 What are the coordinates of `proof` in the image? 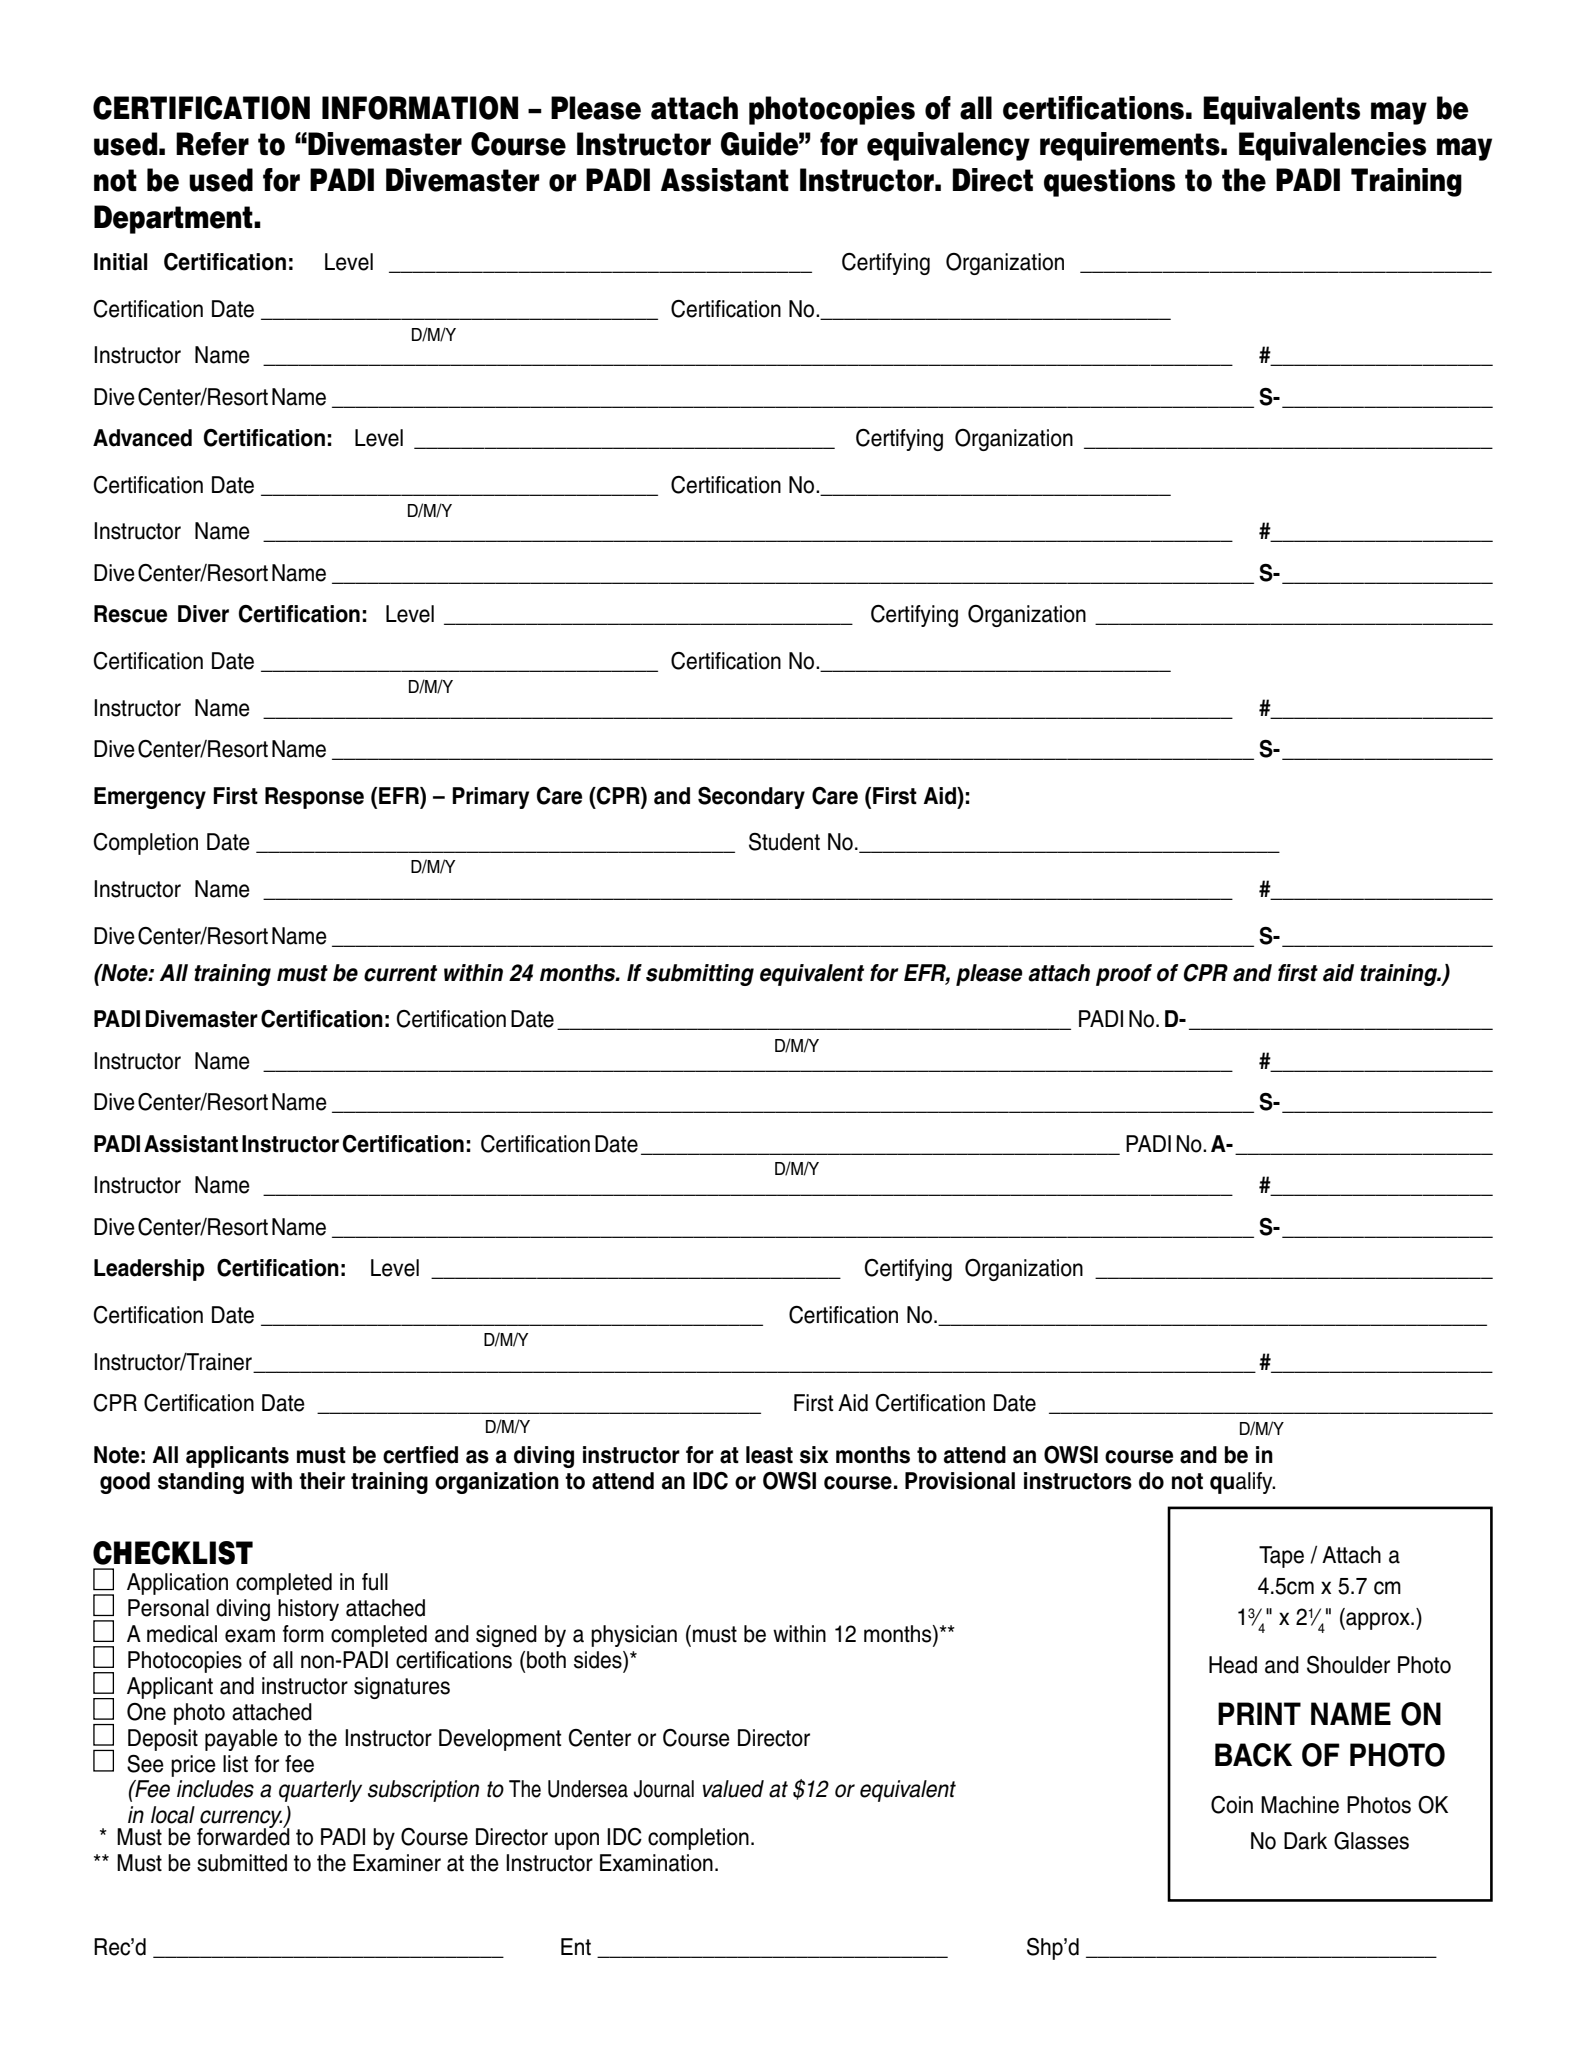 It's located at (1124, 975).
